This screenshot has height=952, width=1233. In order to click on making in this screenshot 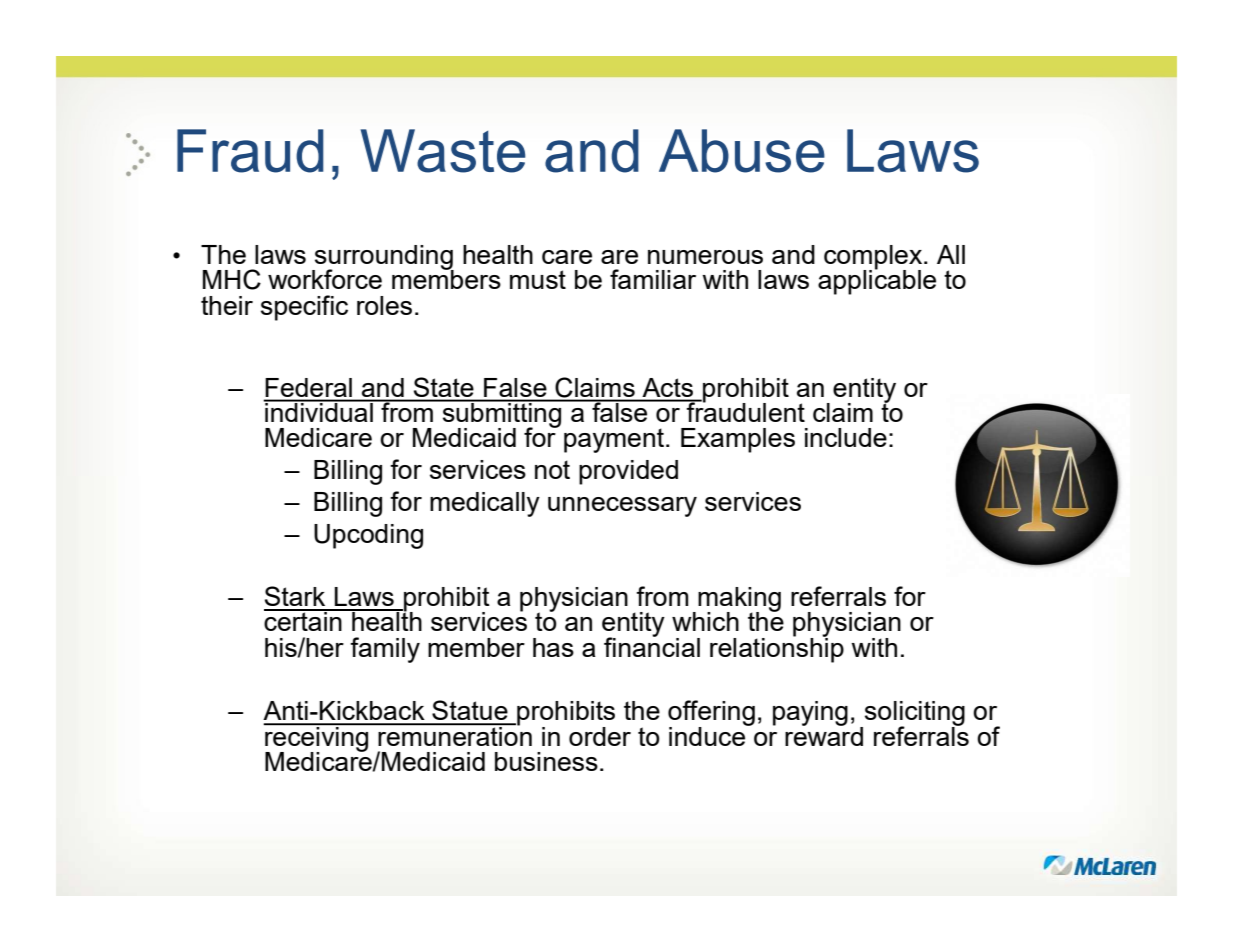, I will do `click(739, 600)`.
